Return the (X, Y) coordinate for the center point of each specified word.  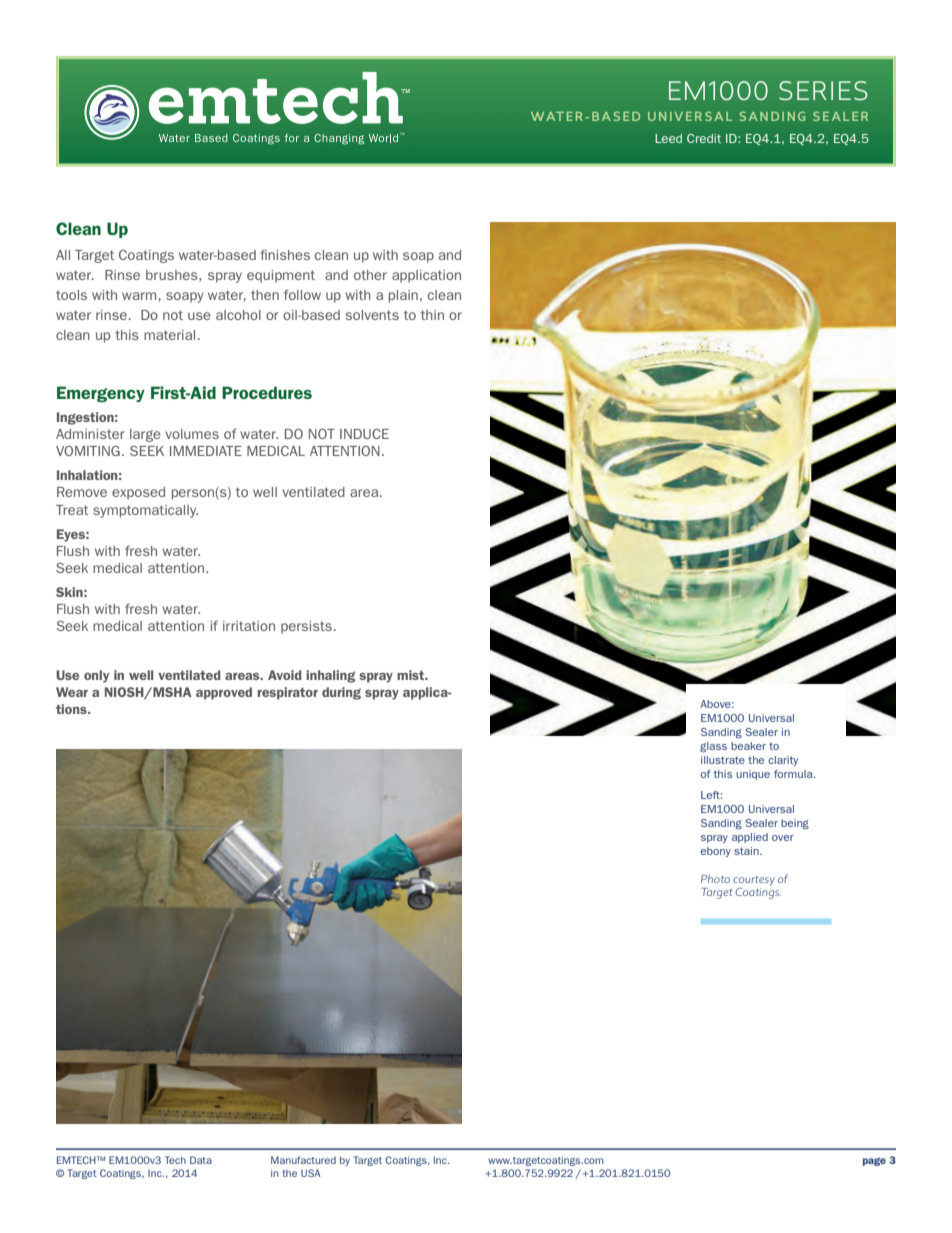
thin (432, 315)
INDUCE (364, 434)
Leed (668, 138)
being (795, 824)
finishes (285, 255)
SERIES (823, 90)
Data (201, 1160)
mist (412, 675)
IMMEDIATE (206, 451)
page (874, 1161)
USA (311, 1173)
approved (224, 693)
